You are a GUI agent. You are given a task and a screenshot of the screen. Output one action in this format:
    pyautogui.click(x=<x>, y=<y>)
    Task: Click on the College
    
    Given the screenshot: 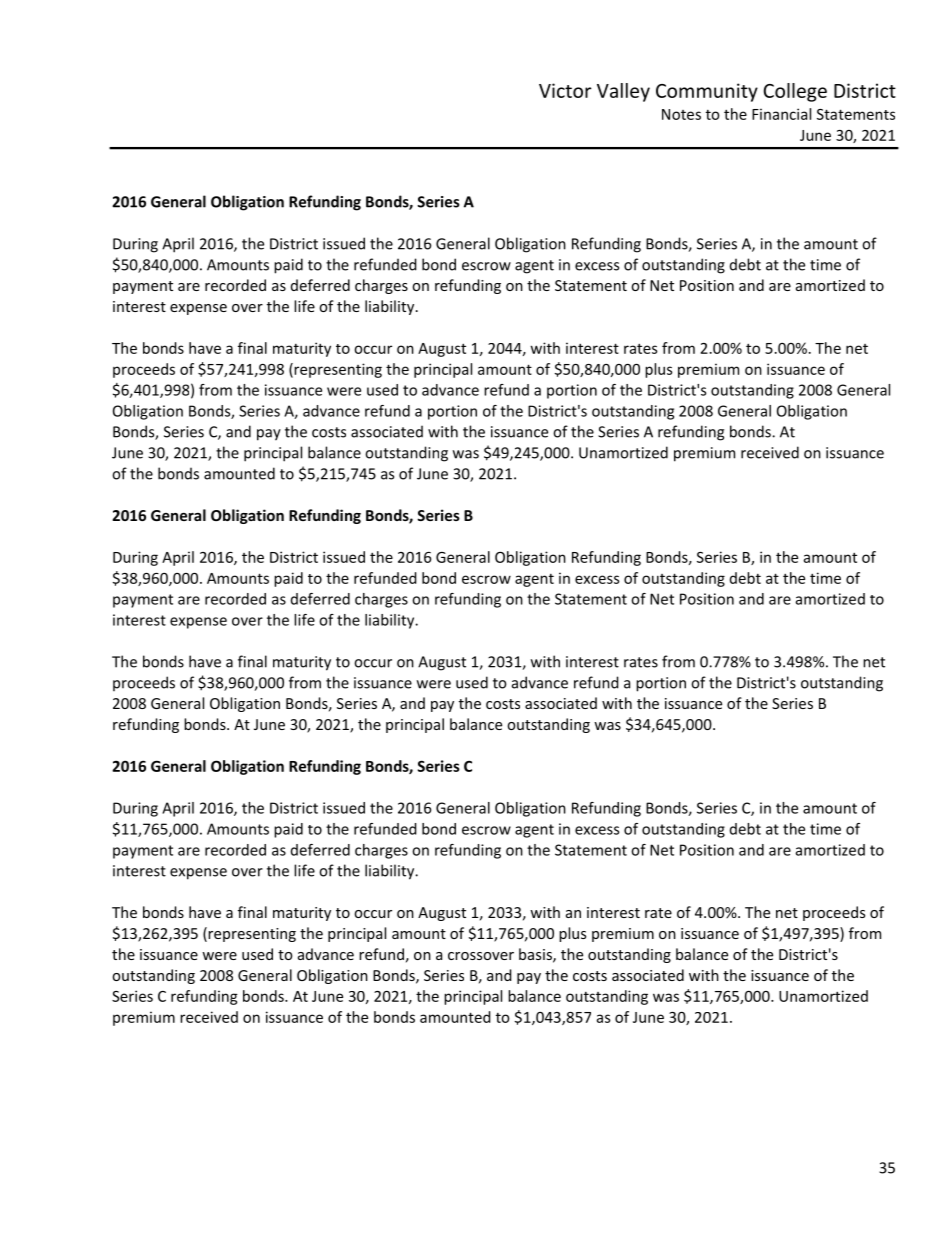 What is the action you would take?
    pyautogui.click(x=795, y=92)
